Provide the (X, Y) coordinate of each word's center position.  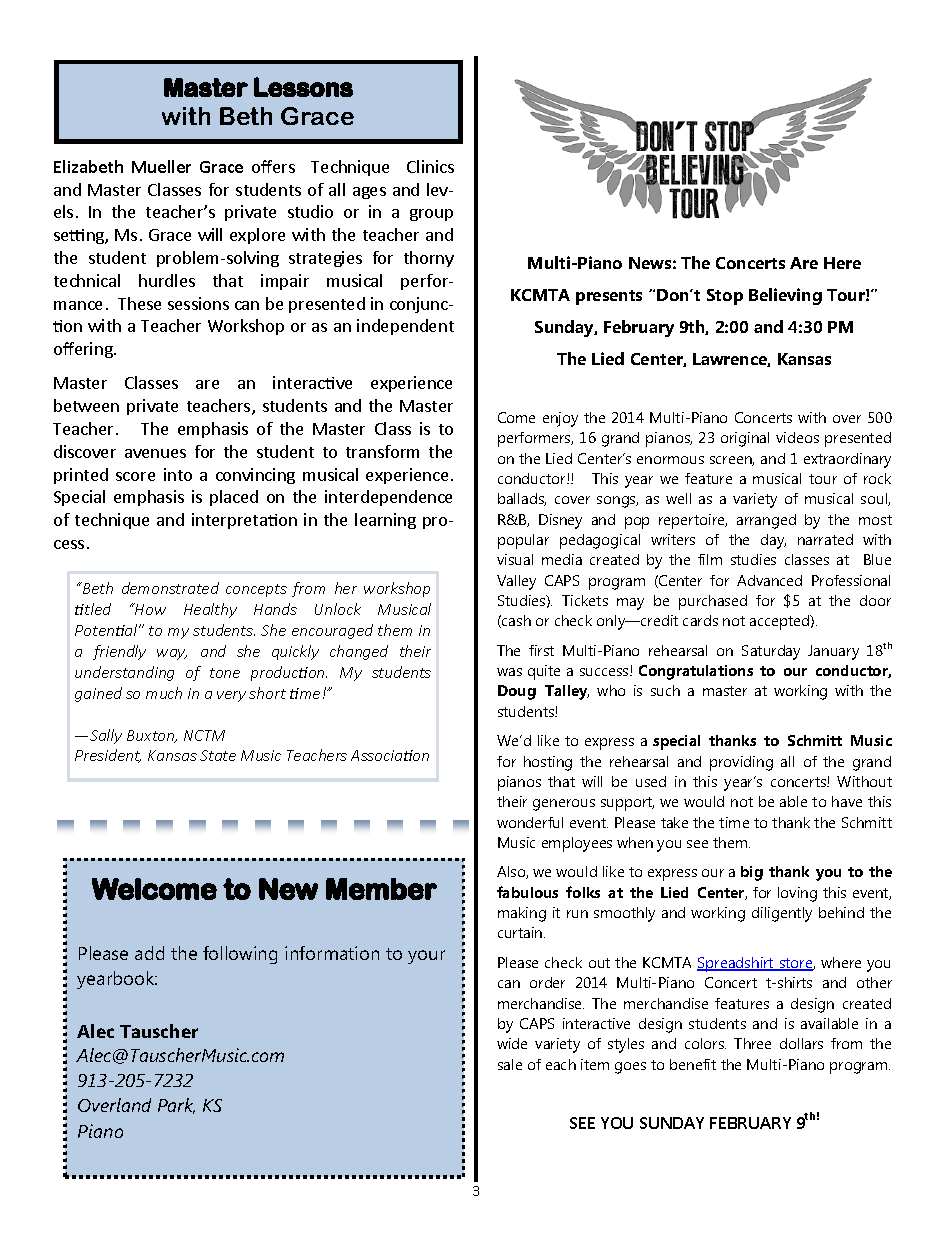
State (218, 755)
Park (176, 1106)
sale (510, 1064)
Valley (516, 582)
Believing (785, 296)
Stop (725, 297)
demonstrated (170, 588)
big (752, 873)
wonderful (530, 822)
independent (405, 327)
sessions (198, 303)
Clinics (430, 166)
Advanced (769, 580)
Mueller (161, 166)
